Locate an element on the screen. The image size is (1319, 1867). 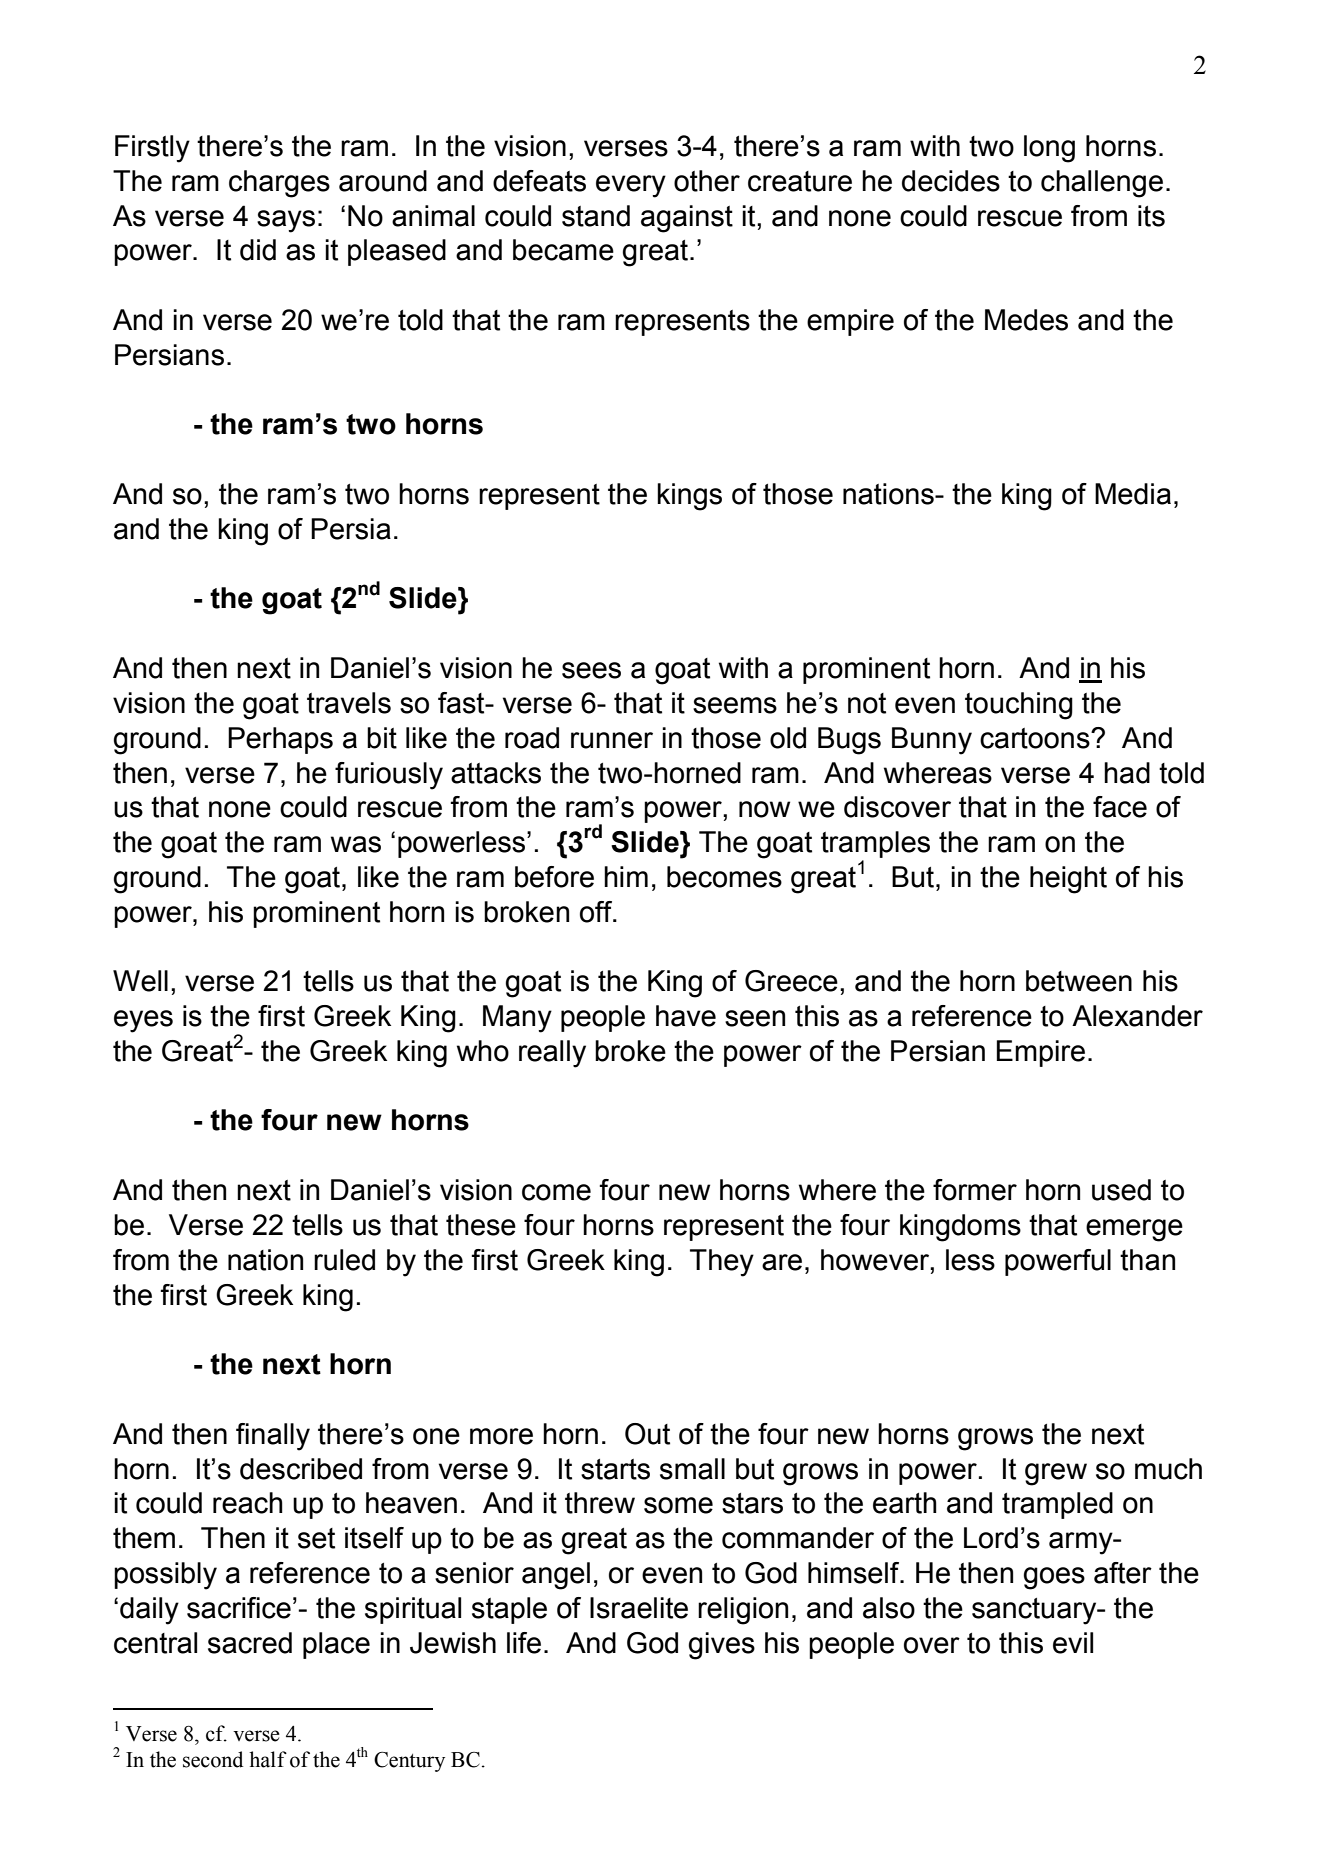
gives is located at coordinates (722, 1646).
